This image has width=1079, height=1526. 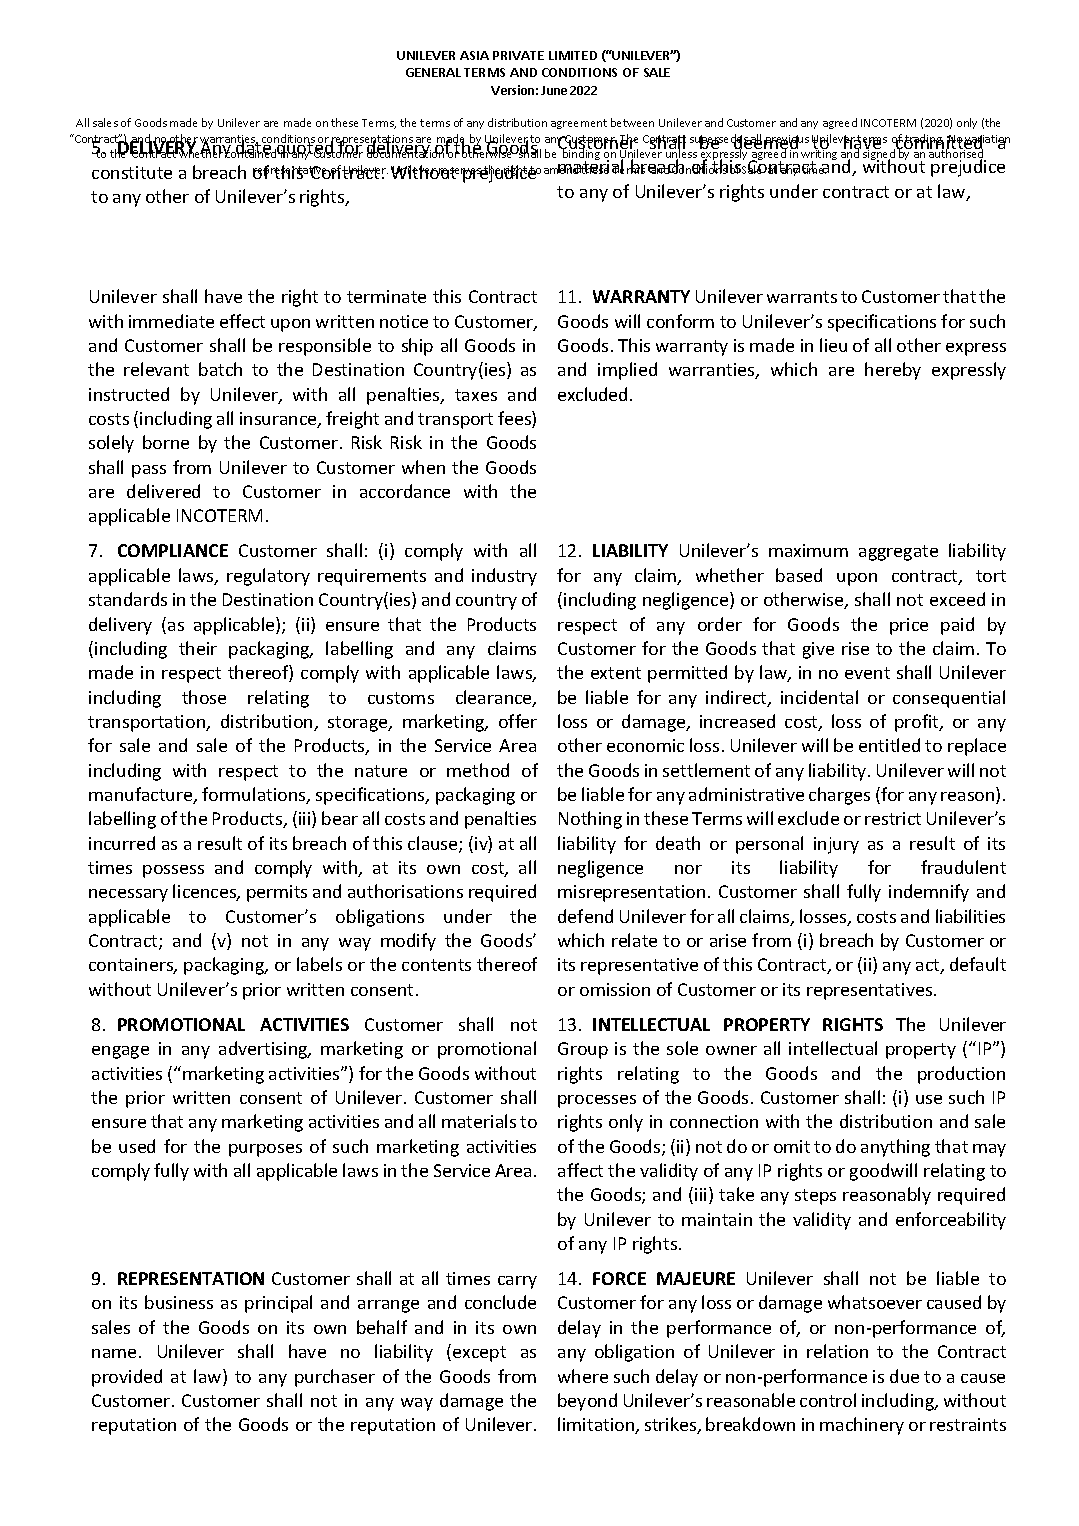 I want to click on industry, so click(x=504, y=577).
